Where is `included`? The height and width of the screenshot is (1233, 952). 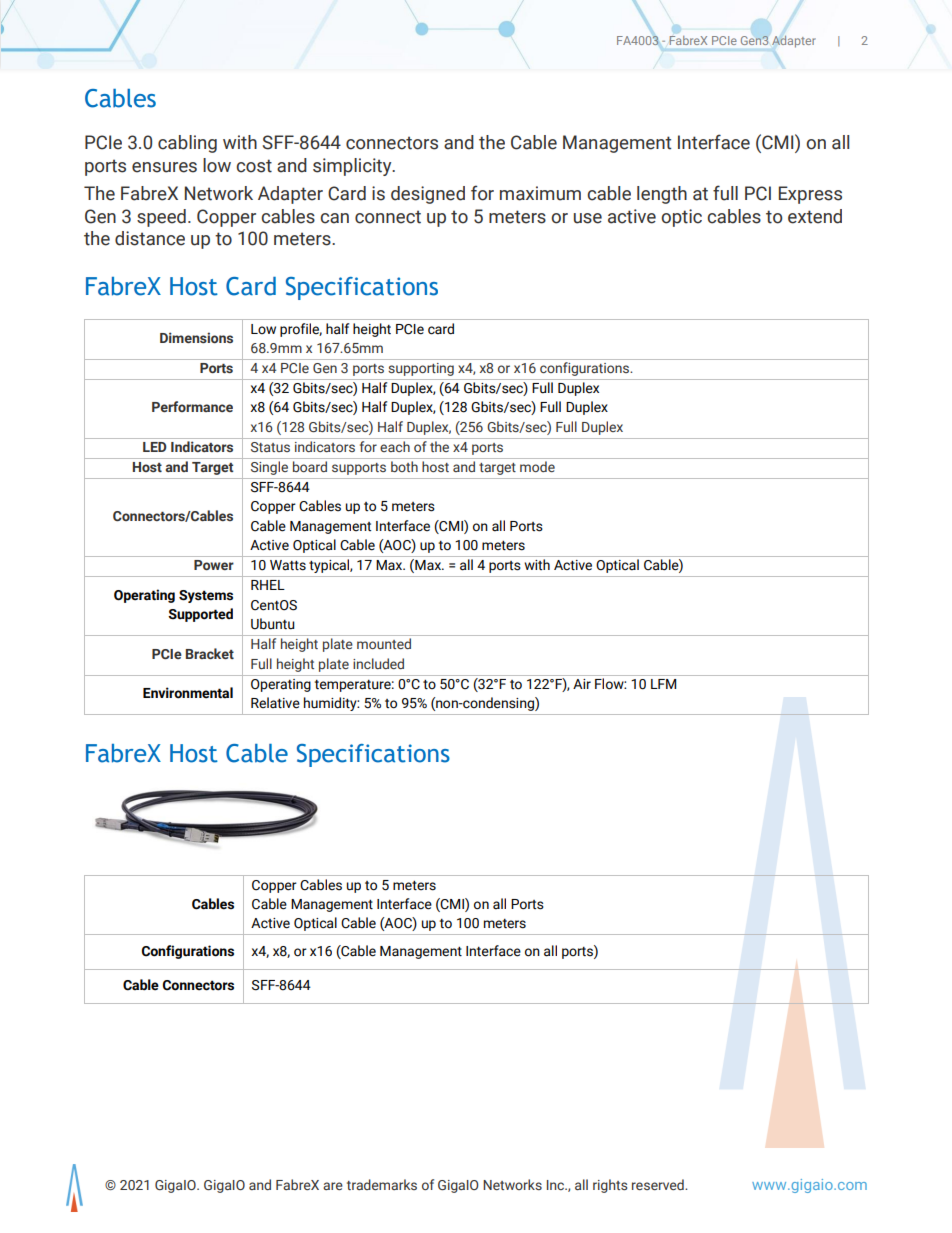
included is located at coordinates (378, 663).
